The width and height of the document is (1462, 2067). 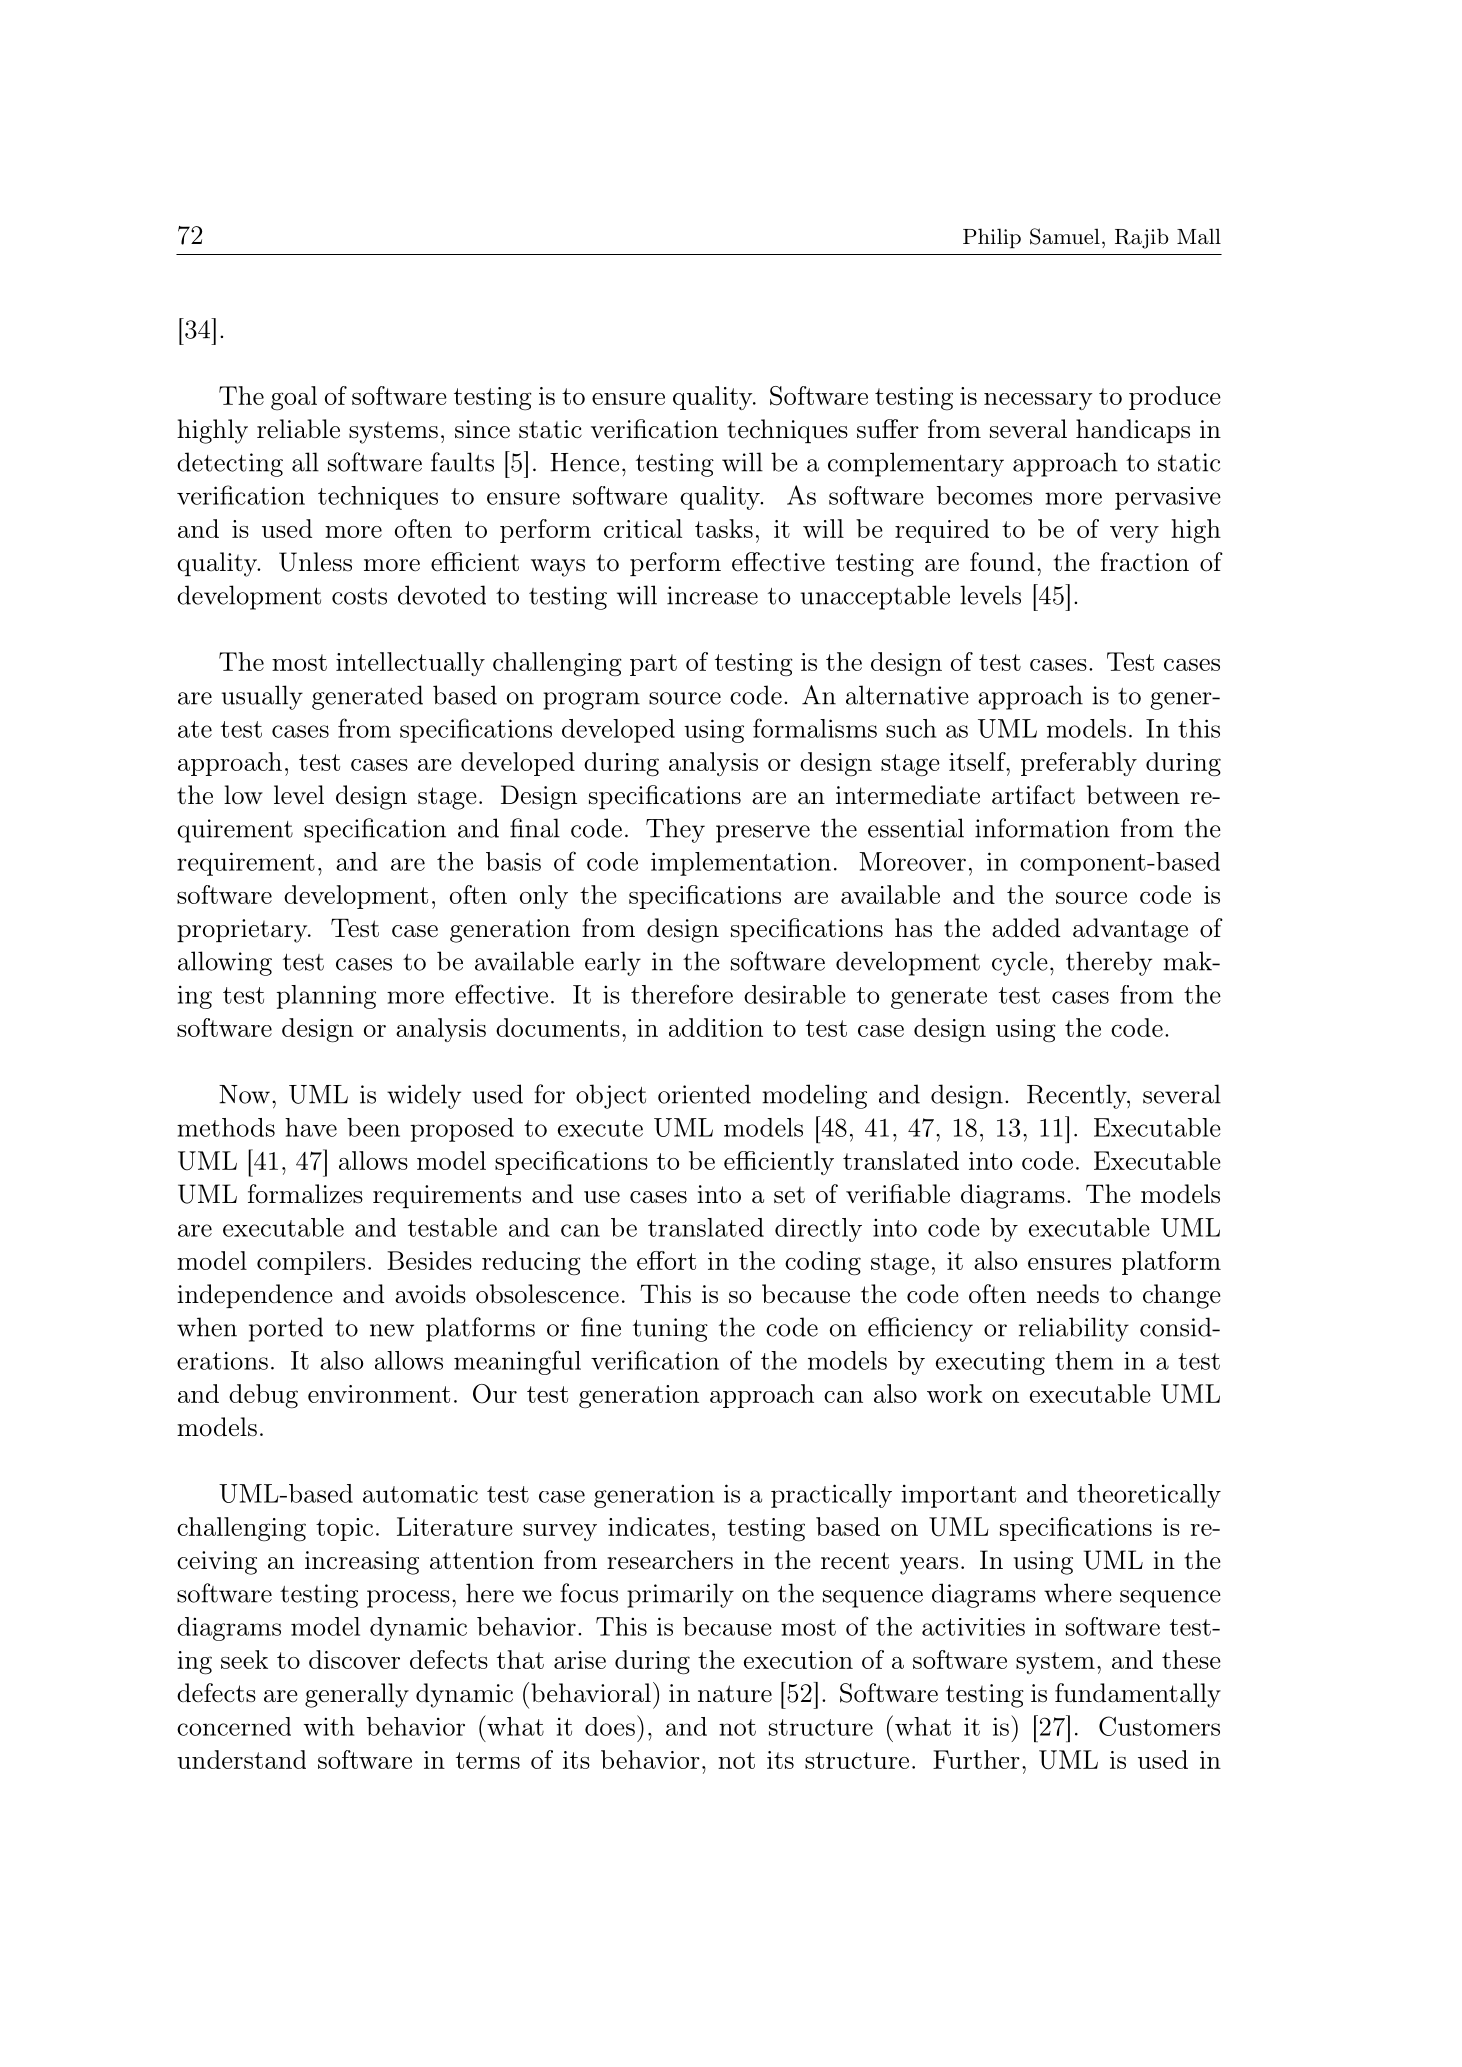 I want to click on Samuel, so click(x=1065, y=236).
